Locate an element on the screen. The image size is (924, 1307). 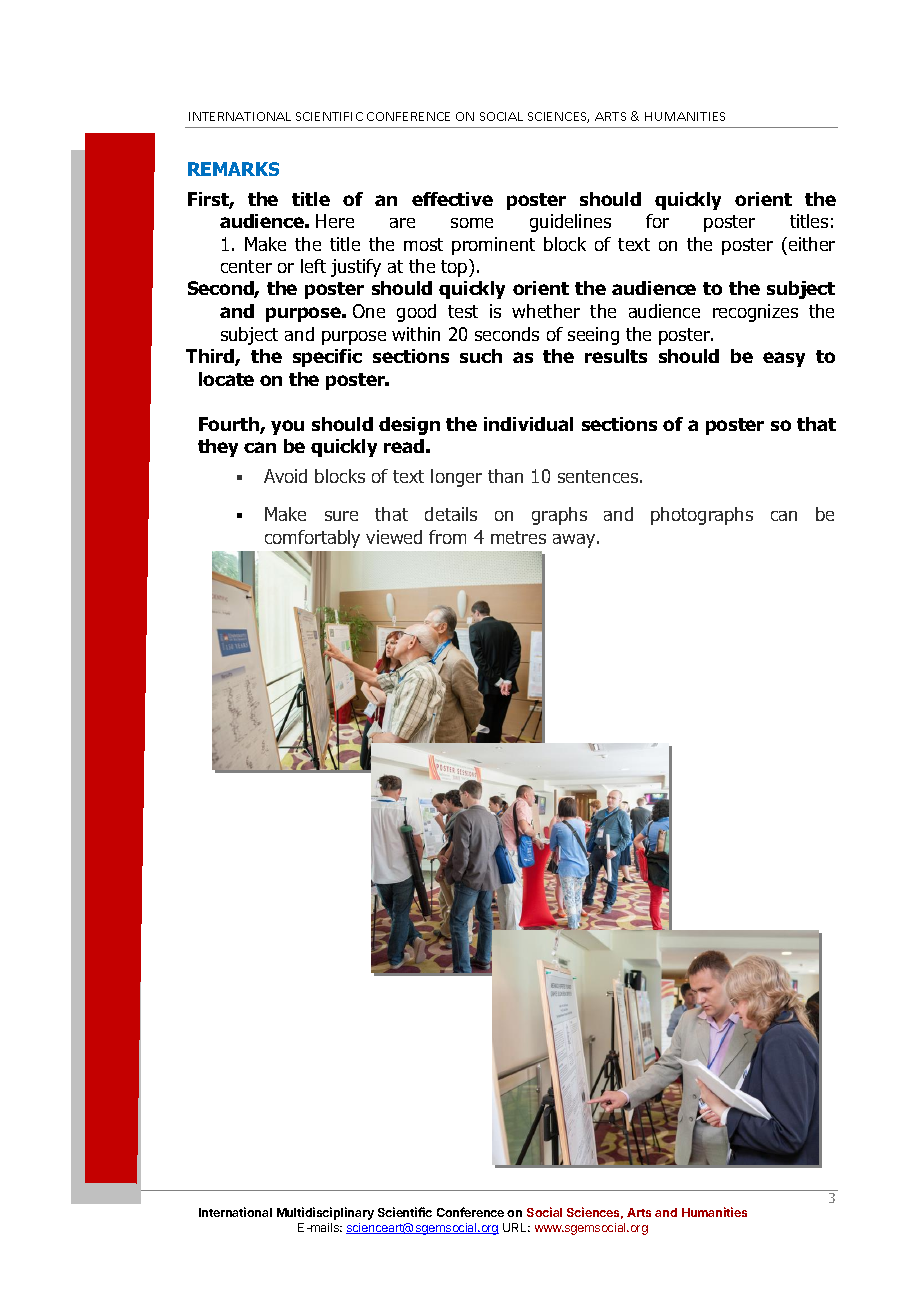
some is located at coordinates (472, 223).
